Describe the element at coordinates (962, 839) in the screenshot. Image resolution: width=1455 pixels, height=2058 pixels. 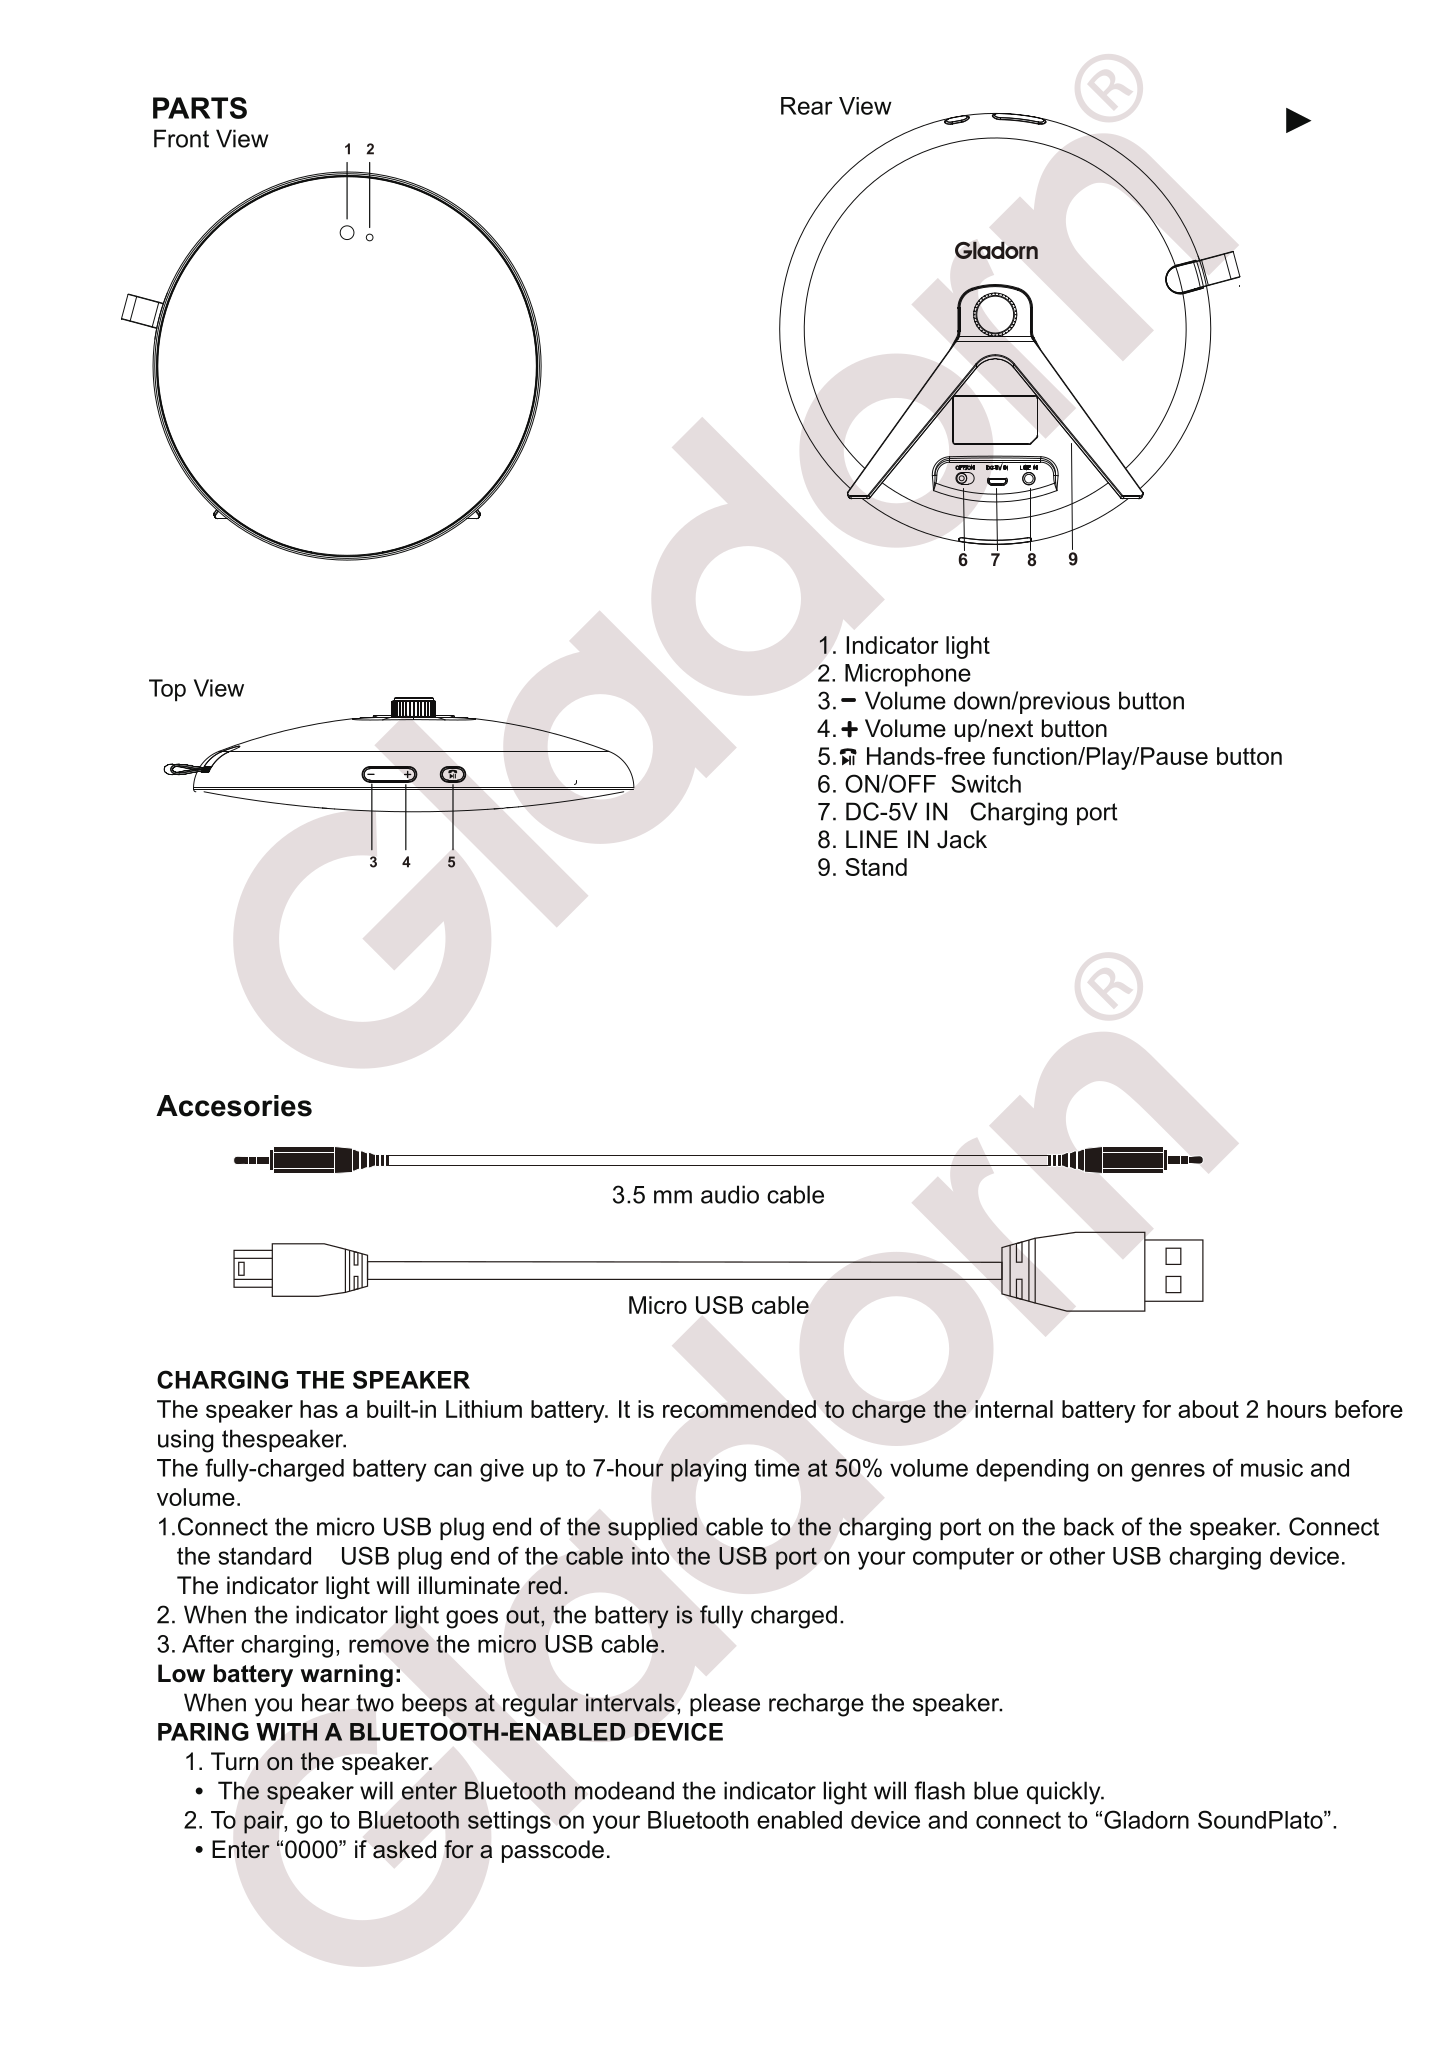
I see `Jack` at that location.
